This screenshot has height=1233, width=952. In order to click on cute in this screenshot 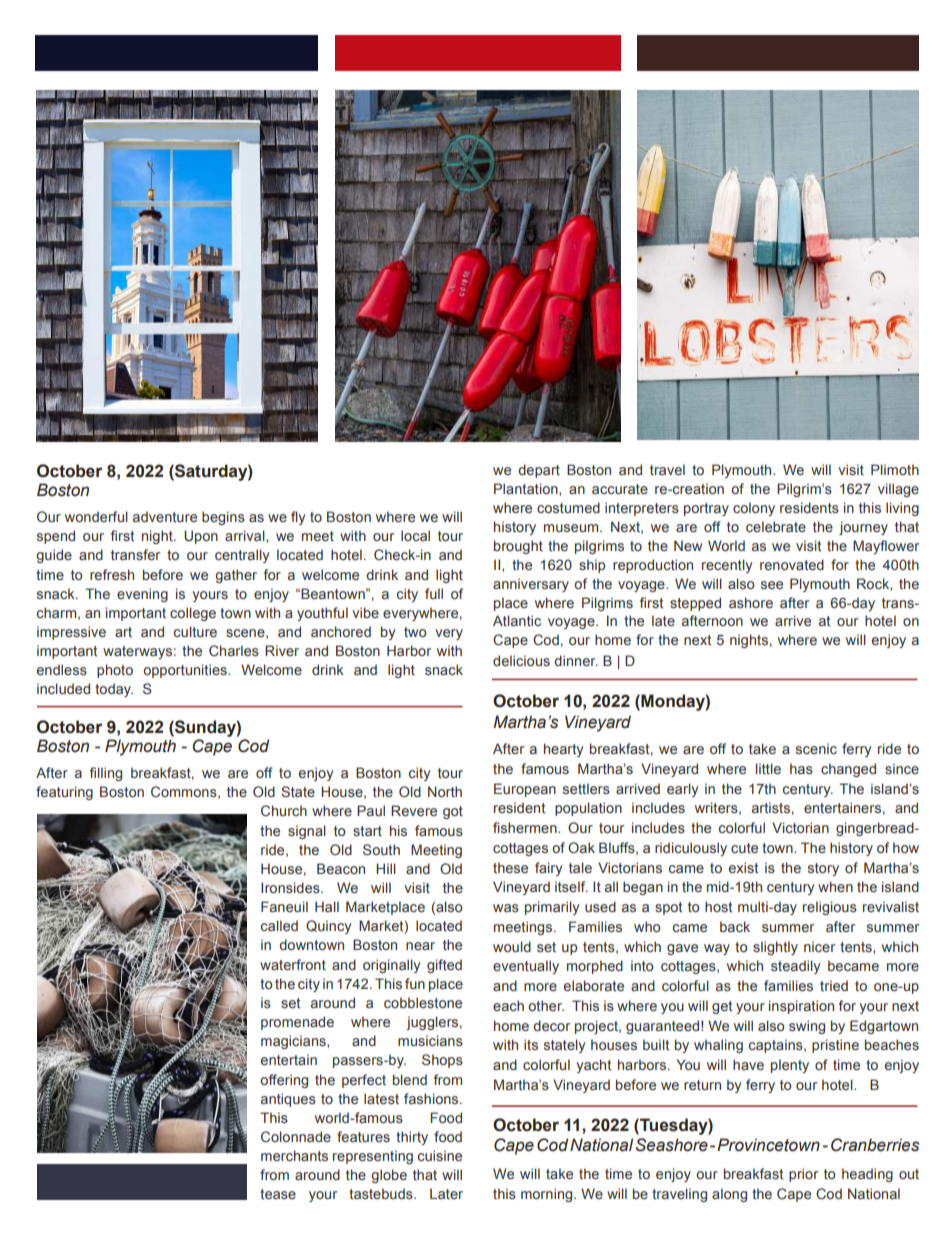, I will do `click(744, 848)`.
